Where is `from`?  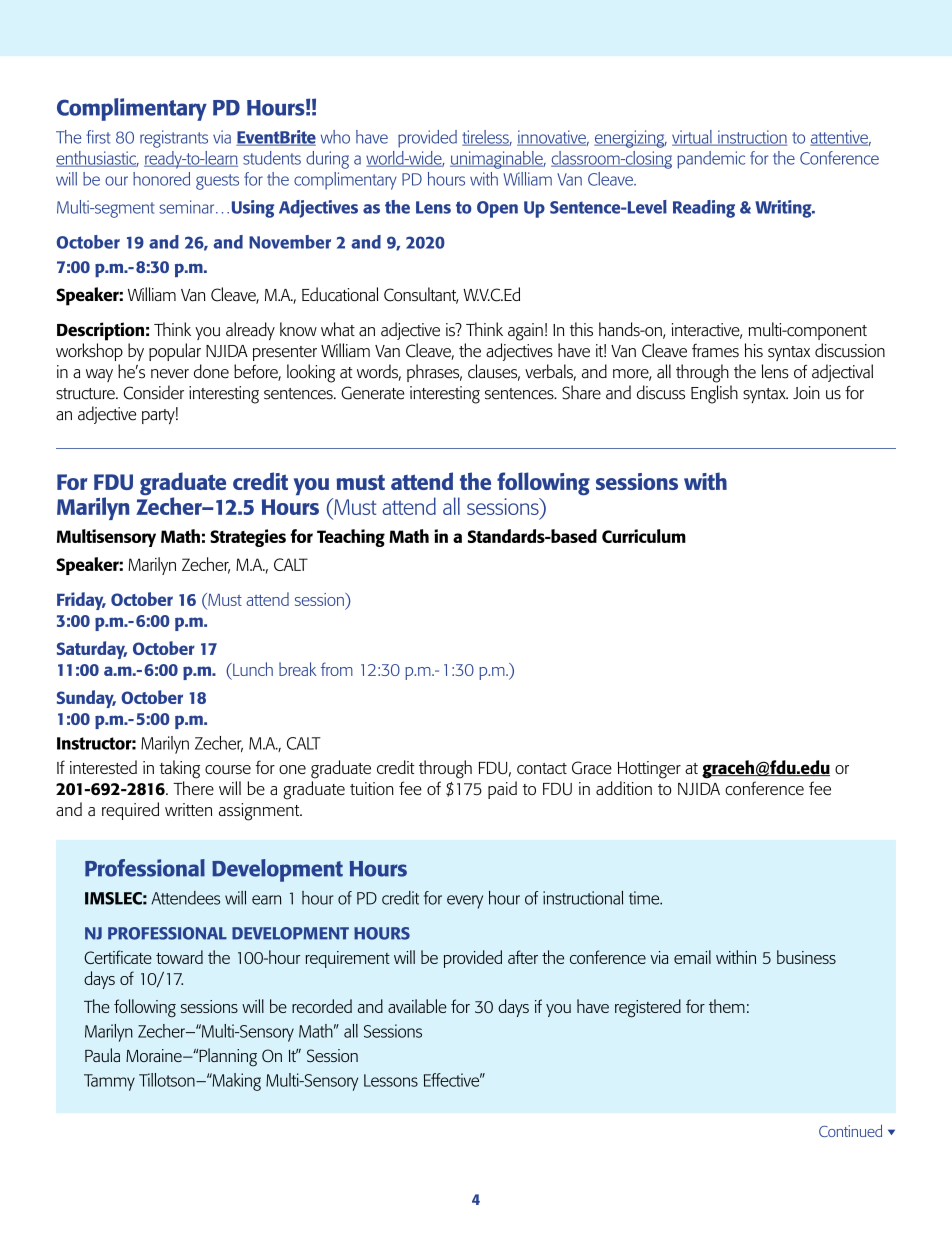
from is located at coordinates (337, 669).
